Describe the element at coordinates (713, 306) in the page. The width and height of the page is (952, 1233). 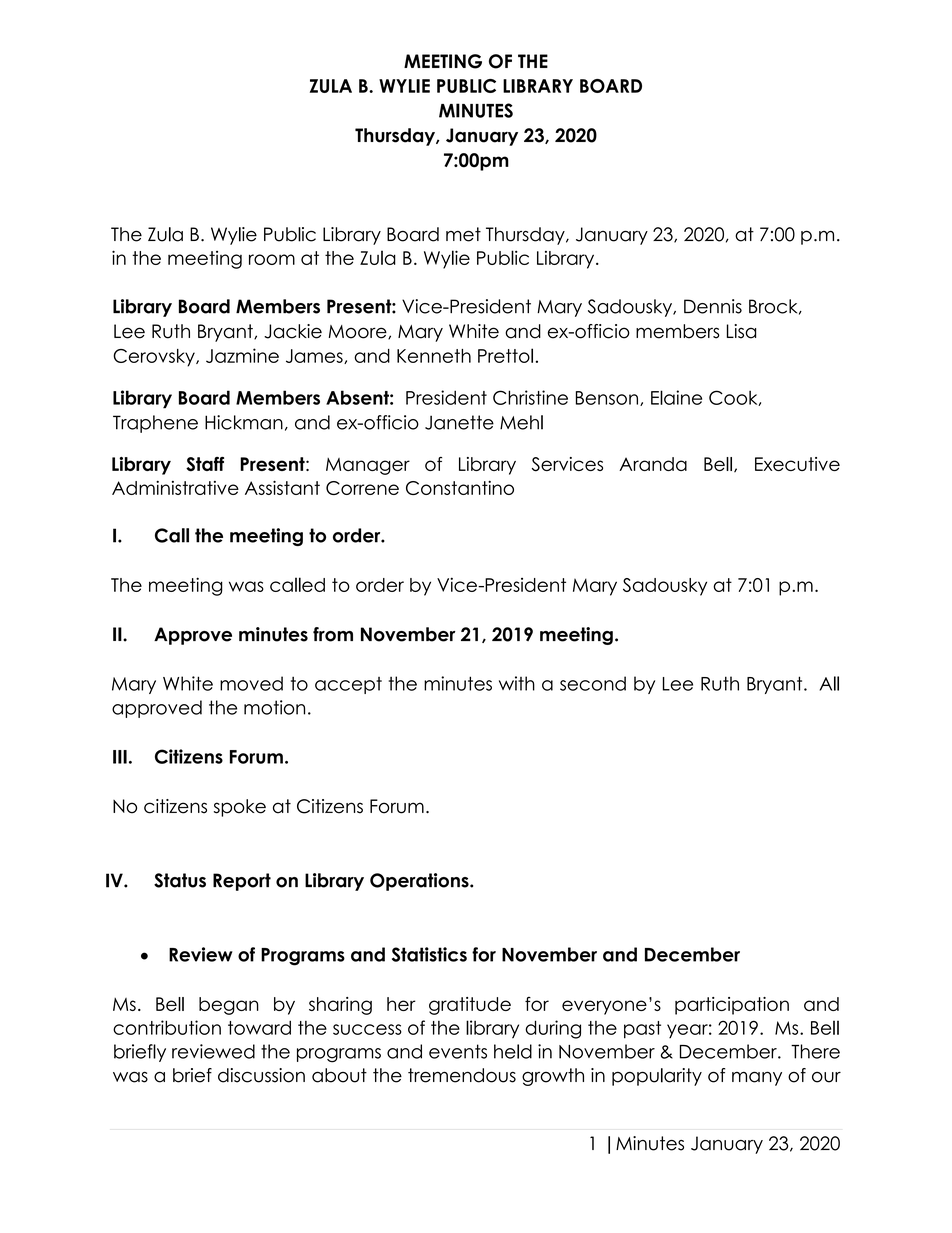
I see `Dennis` at that location.
